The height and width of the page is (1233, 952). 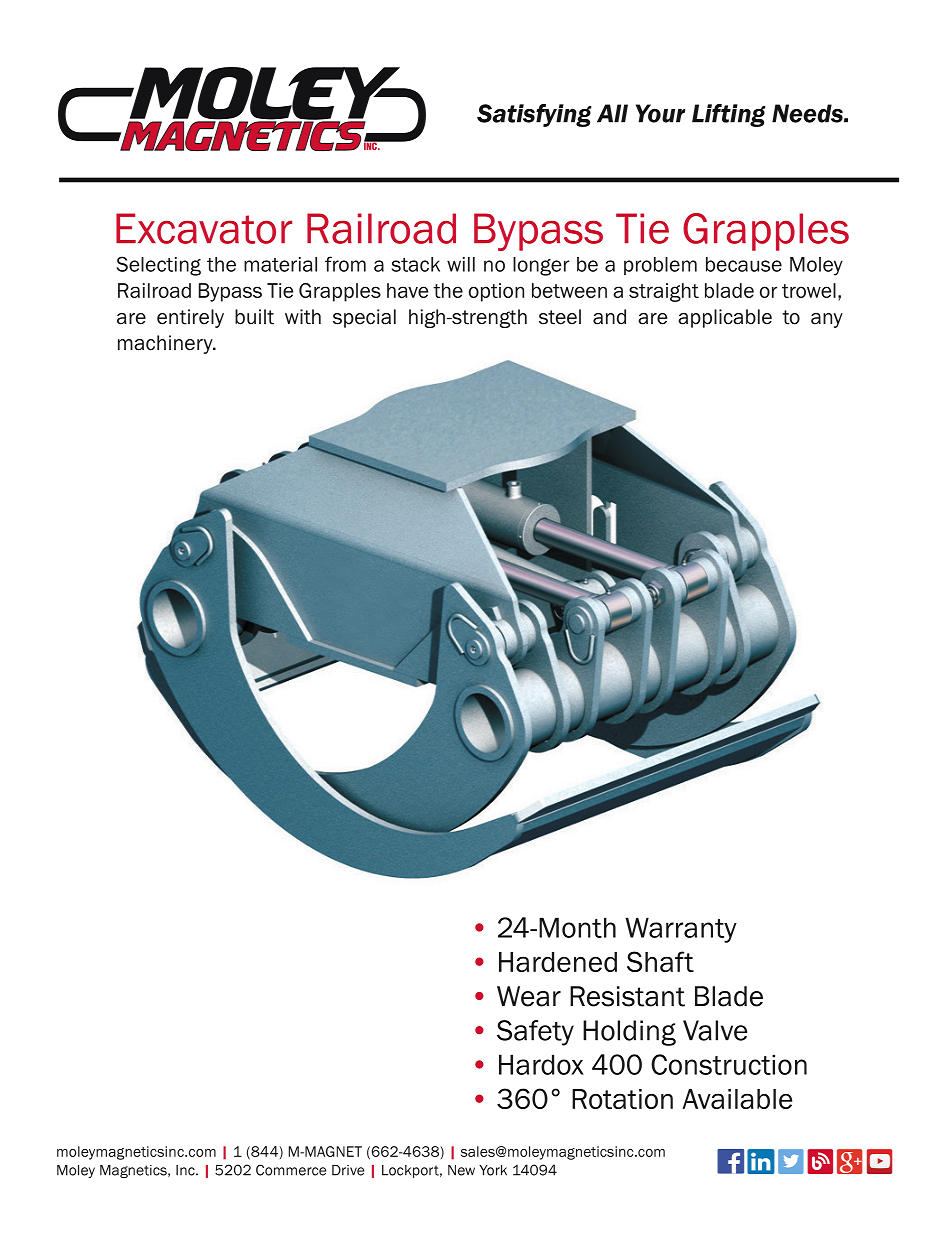 What do you see at coordinates (728, 115) in the page?
I see `Lifting` at bounding box center [728, 115].
